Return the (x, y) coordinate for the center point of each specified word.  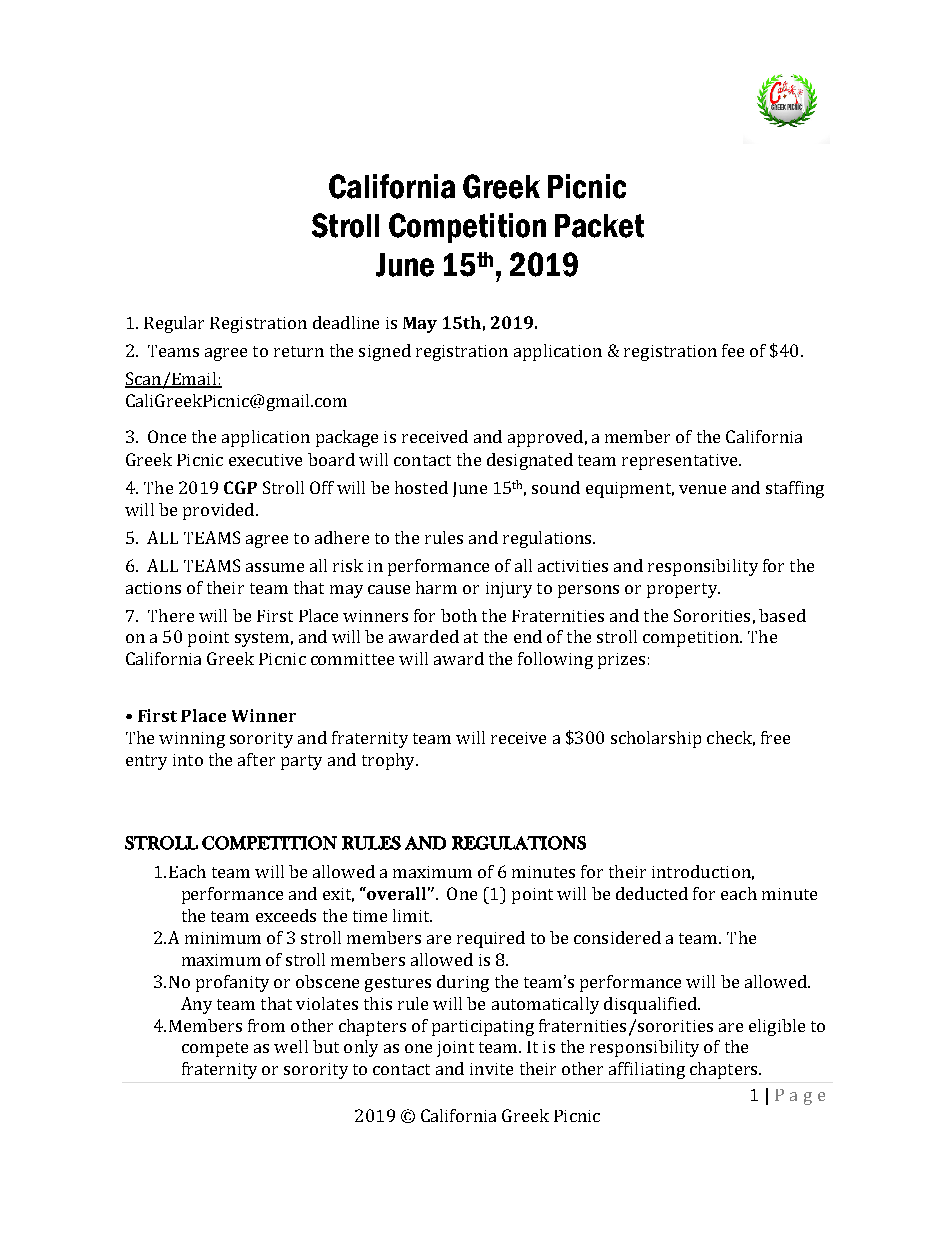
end (528, 636)
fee (733, 350)
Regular (174, 324)
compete (215, 1049)
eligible (777, 1027)
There (171, 615)
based (782, 615)
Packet (599, 226)
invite (491, 1069)
